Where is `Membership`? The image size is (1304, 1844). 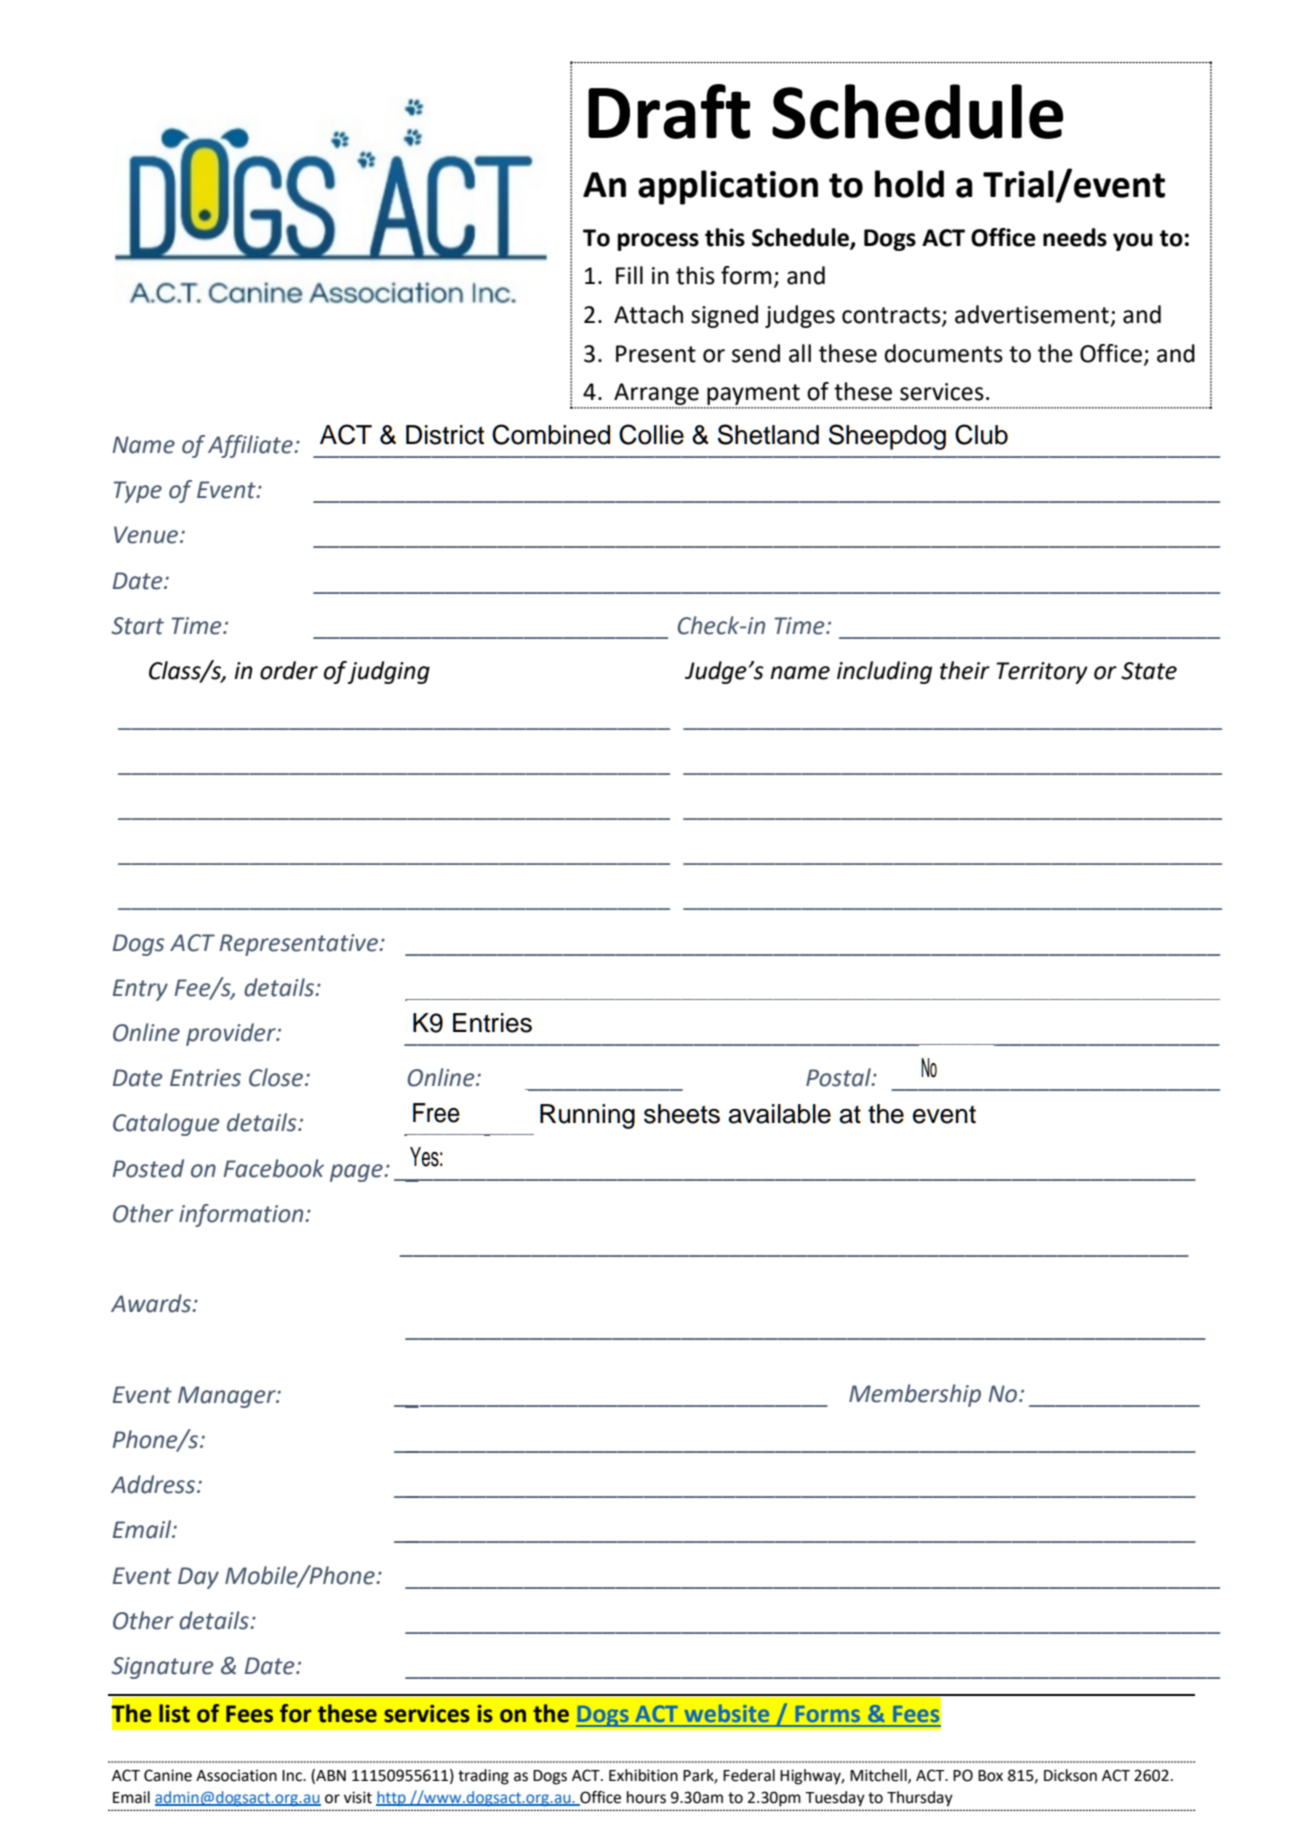
Membership is located at coordinates (915, 1395).
